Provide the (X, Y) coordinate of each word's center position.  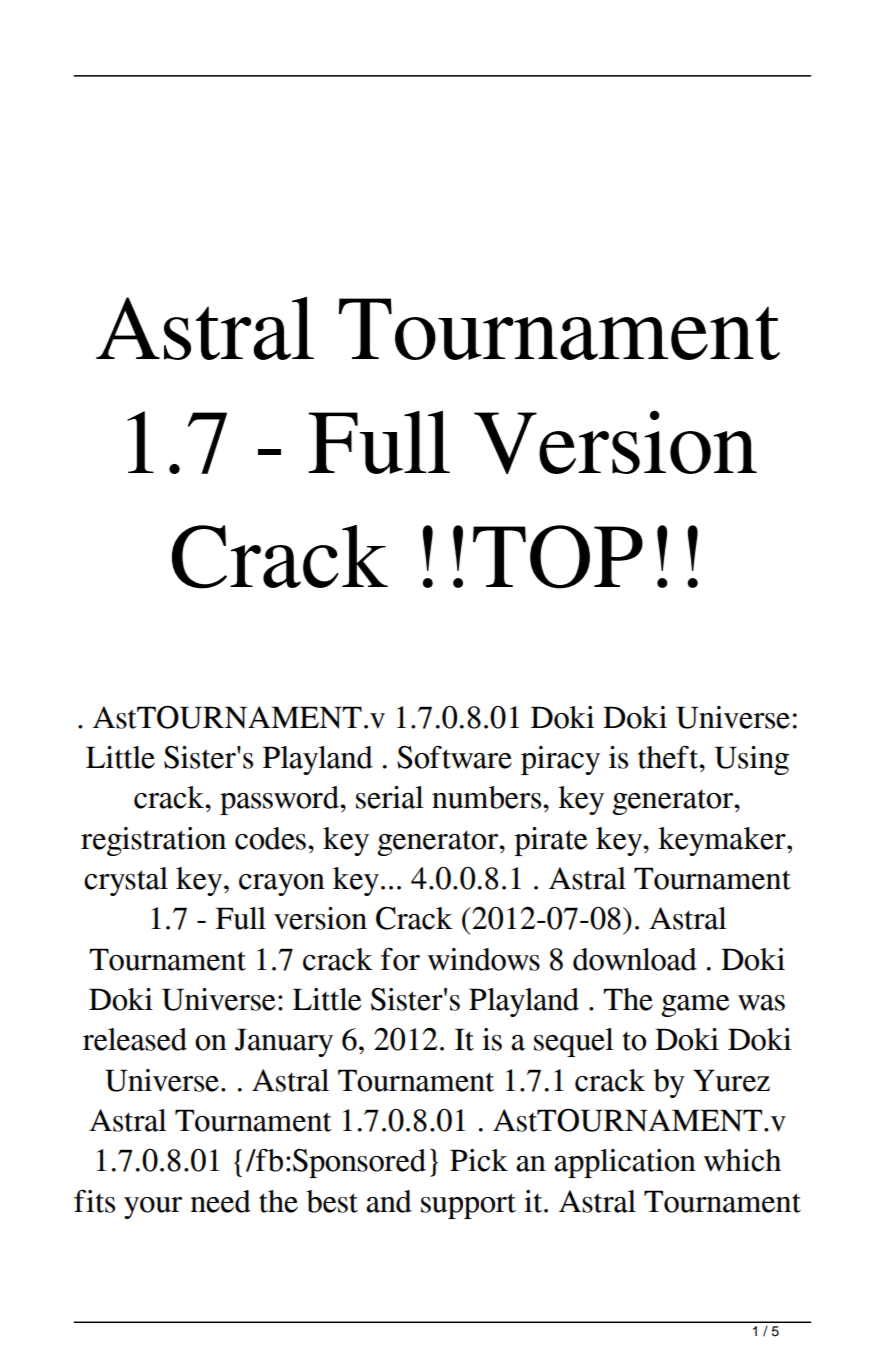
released (135, 1039)
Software (454, 757)
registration (153, 841)
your (153, 1208)
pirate (551, 841)
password (280, 800)
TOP (558, 557)
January (284, 1042)
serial (390, 797)
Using (751, 760)
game (695, 1006)
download (635, 959)
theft (669, 757)
